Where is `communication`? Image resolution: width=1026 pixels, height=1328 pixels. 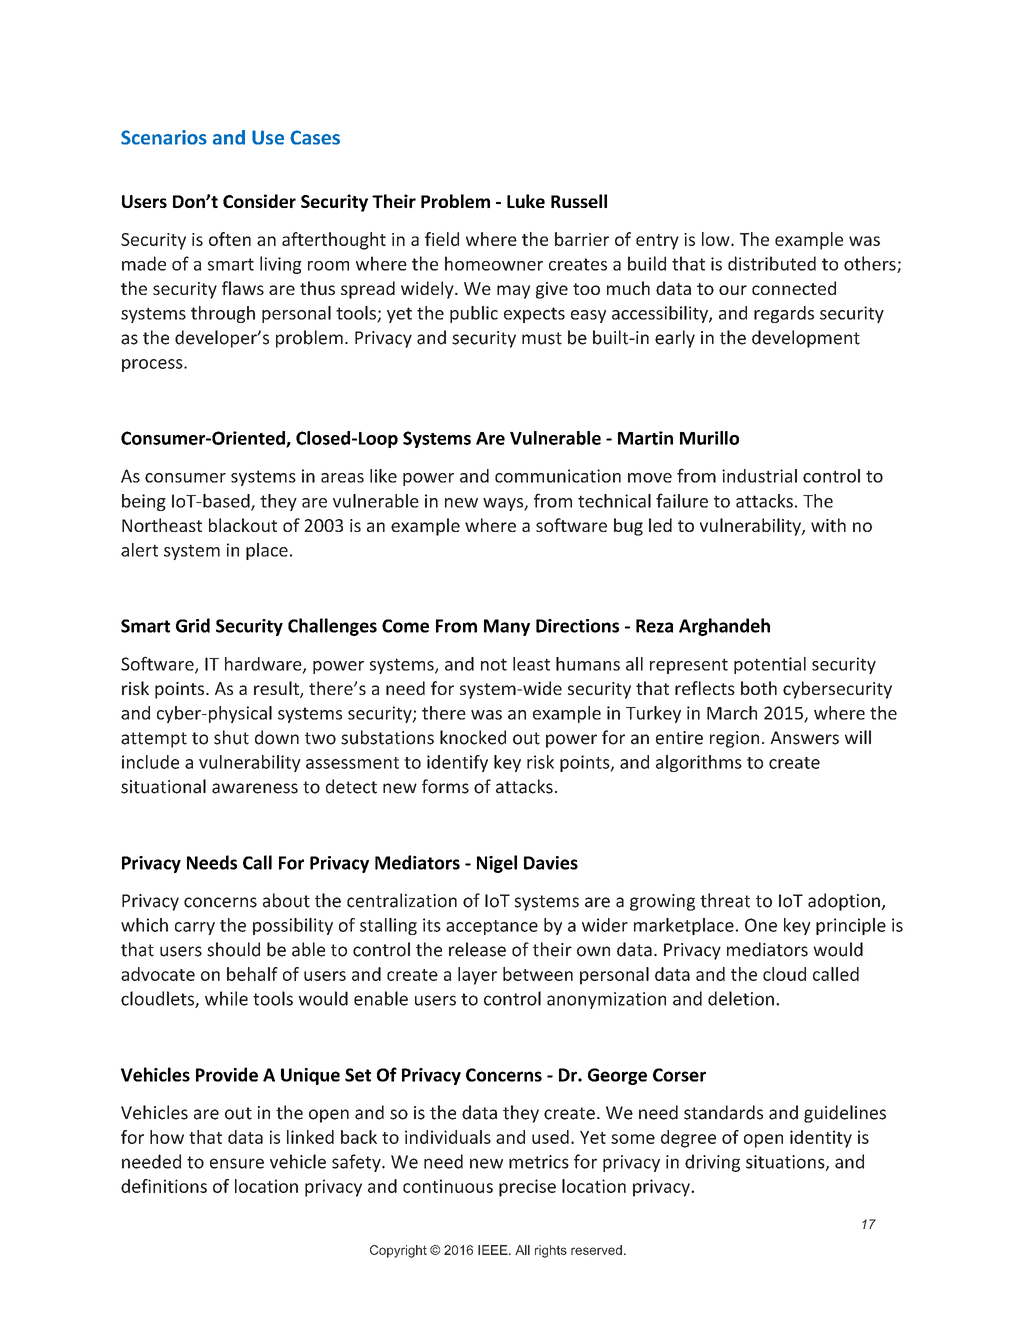
communication is located at coordinates (558, 476).
